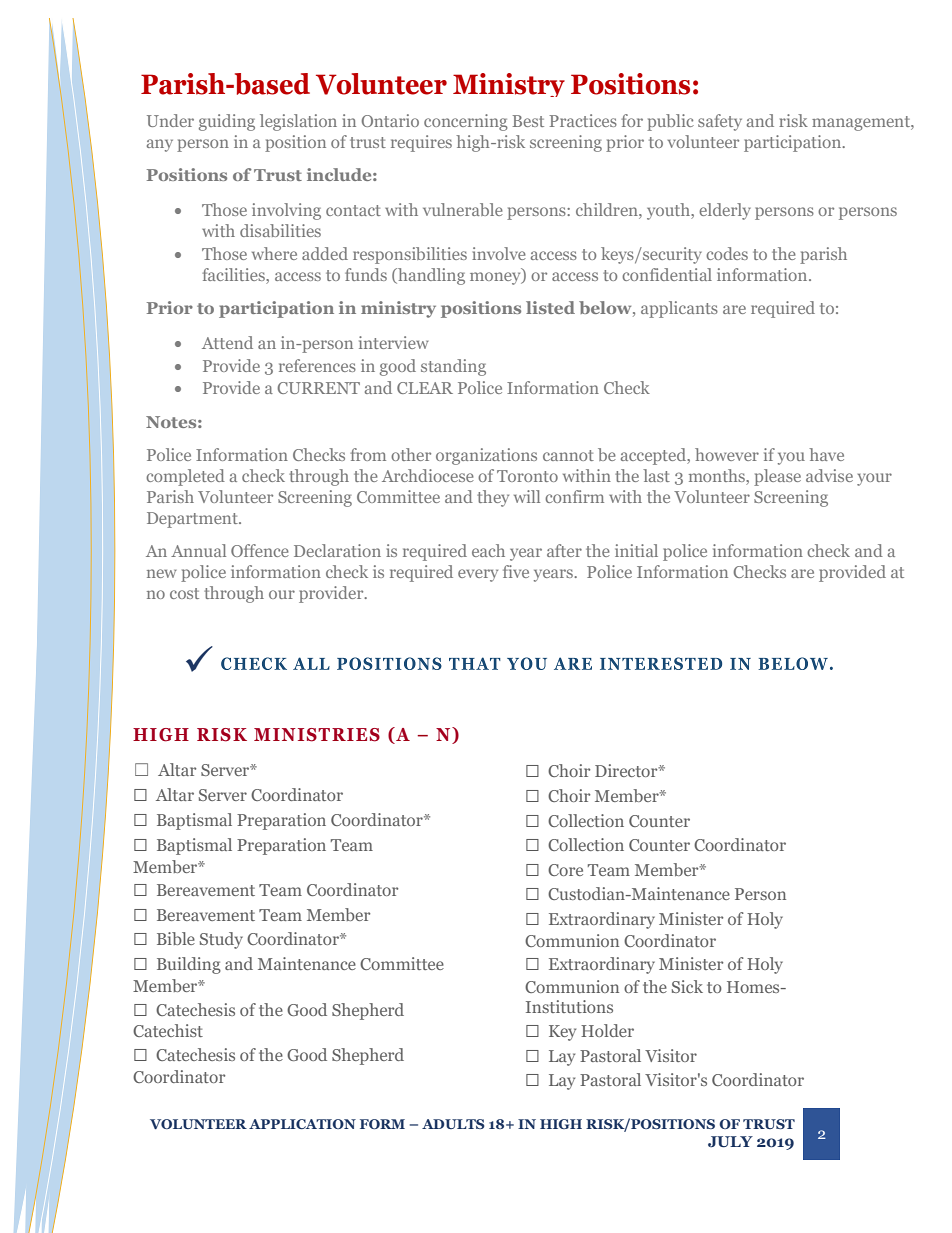 This document has width=952, height=1233. What do you see at coordinates (227, 122) in the document?
I see `guiding` at bounding box center [227, 122].
